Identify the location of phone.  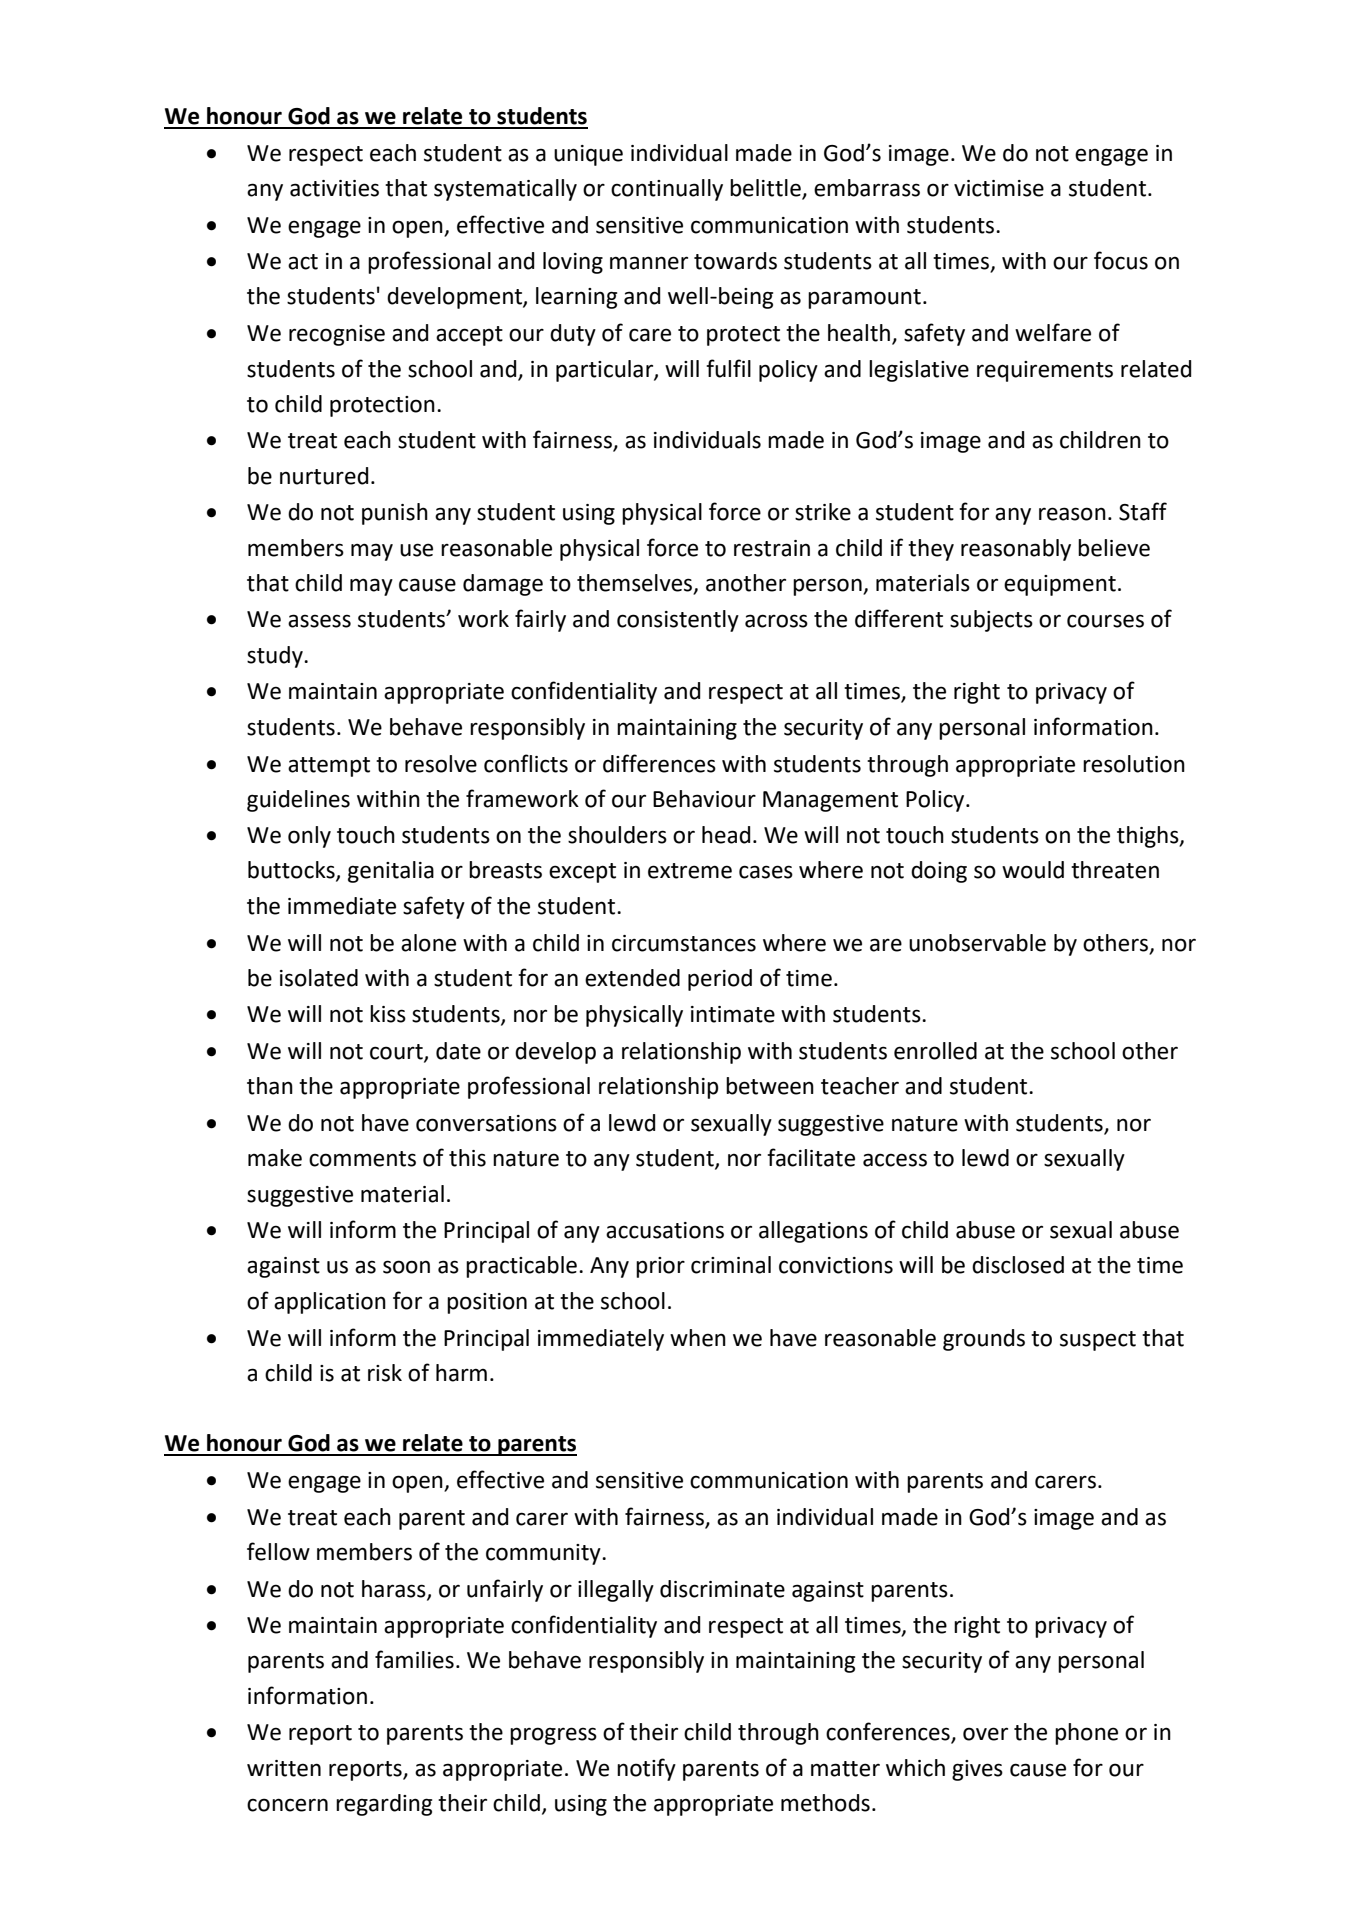
(1086, 1734).
